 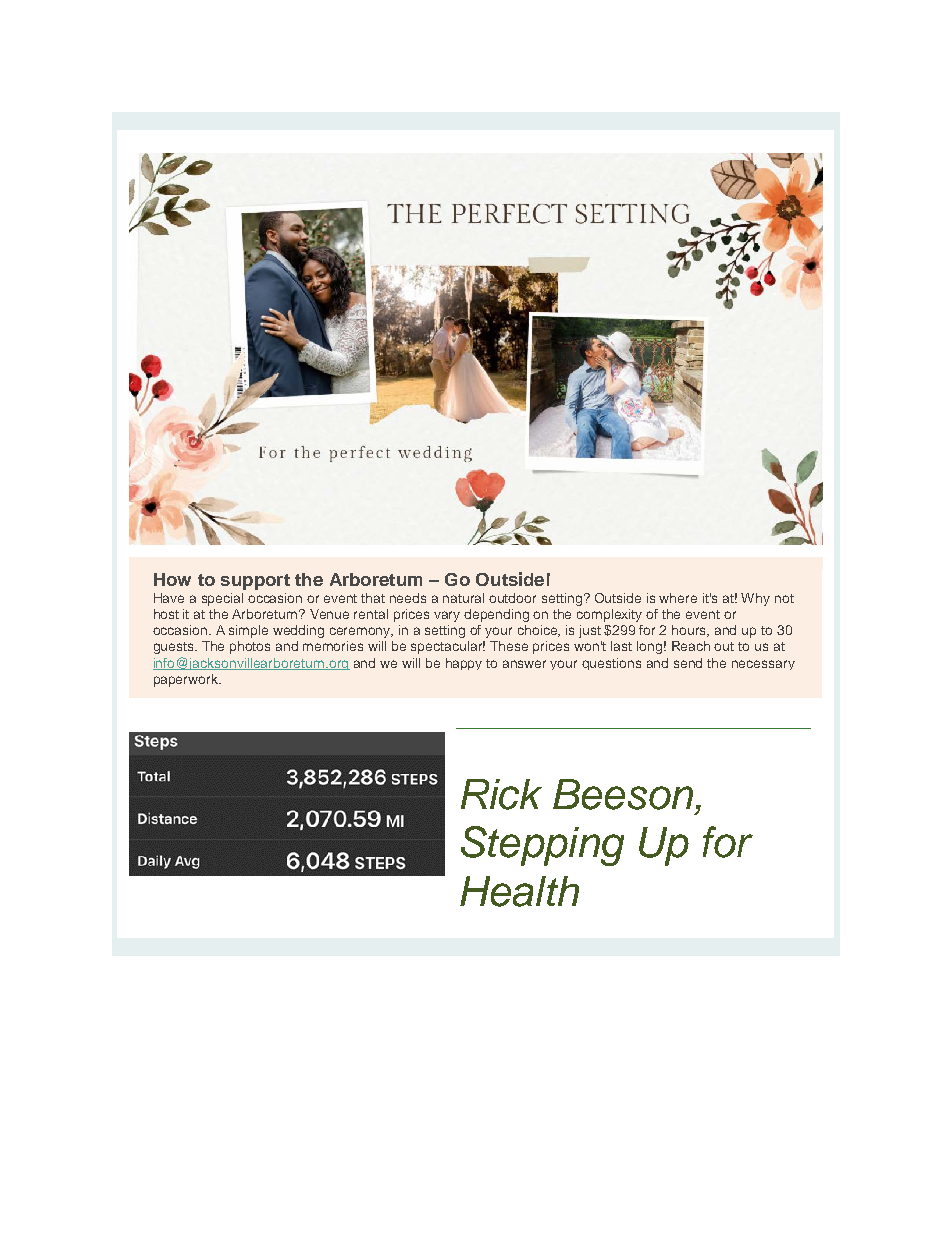 What do you see at coordinates (519, 891) in the document?
I see `Health` at bounding box center [519, 891].
